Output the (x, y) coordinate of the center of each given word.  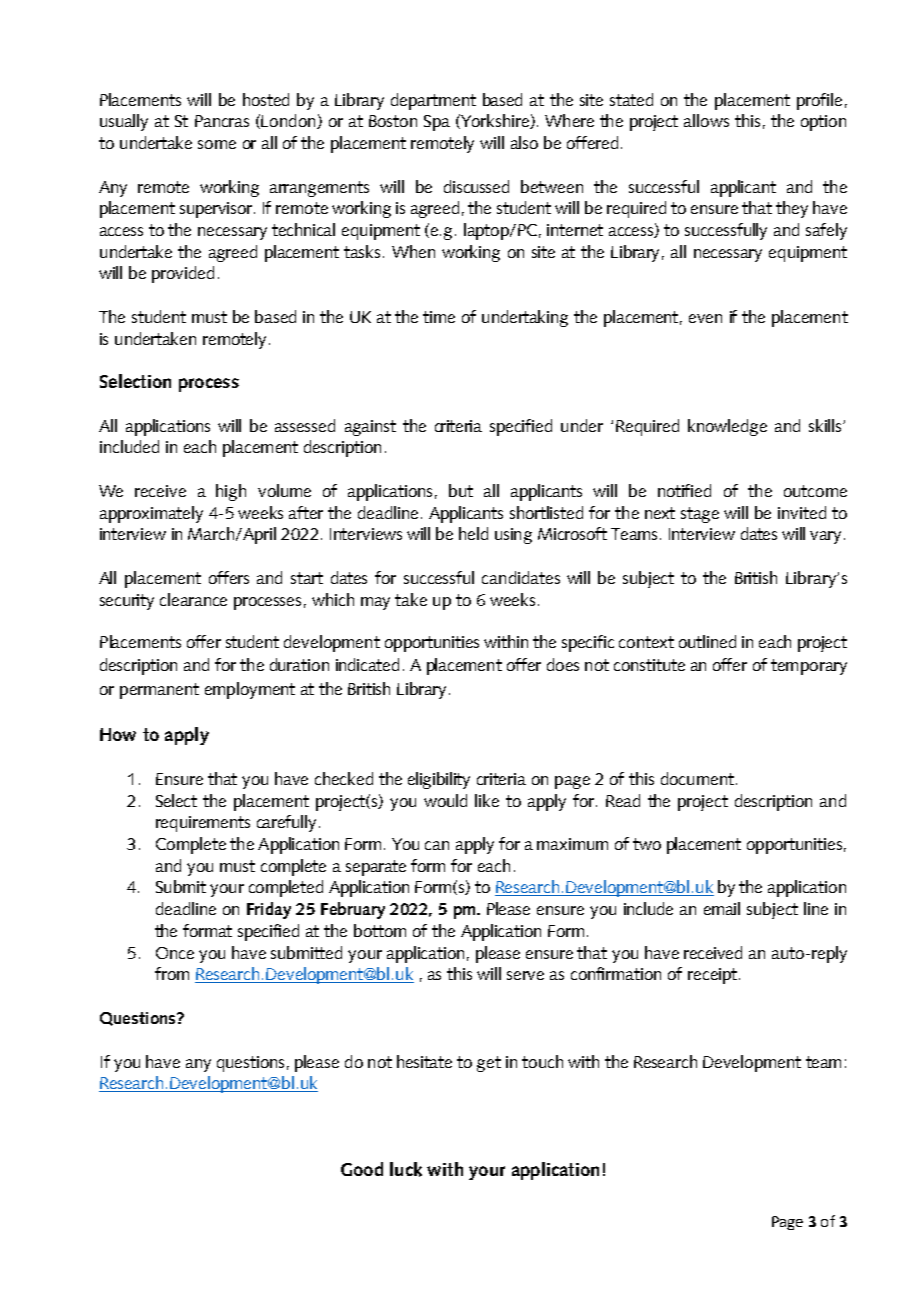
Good (362, 1169)
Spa (437, 123)
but (461, 490)
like (487, 800)
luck (406, 1169)
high (231, 492)
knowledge (727, 427)
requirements (203, 824)
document (697, 778)
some (217, 144)
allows (706, 120)
